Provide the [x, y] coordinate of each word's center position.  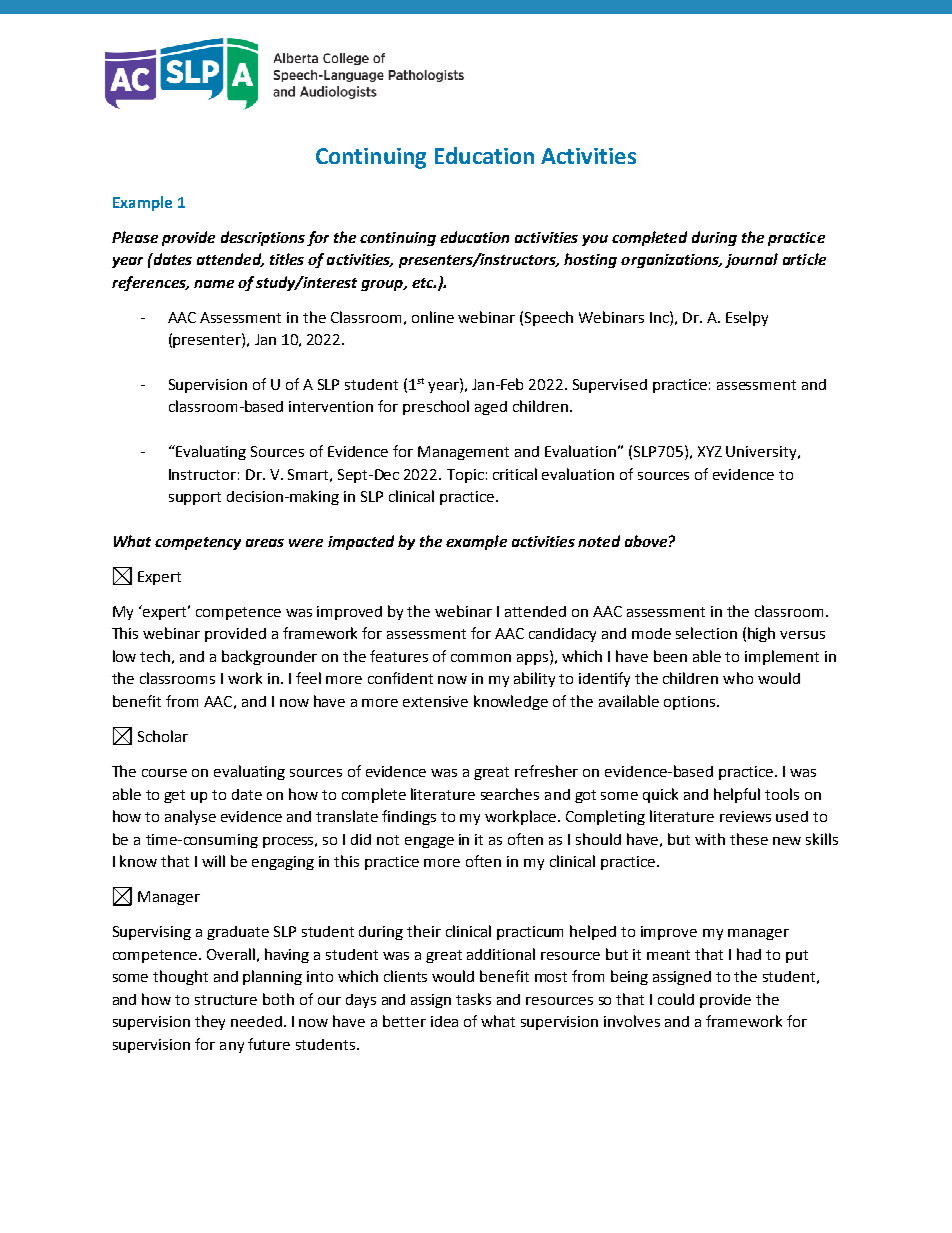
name [214, 284]
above [646, 541]
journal [751, 260]
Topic [465, 476]
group [383, 285]
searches [510, 794]
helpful [737, 795]
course [164, 773]
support [195, 498]
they [210, 1022]
